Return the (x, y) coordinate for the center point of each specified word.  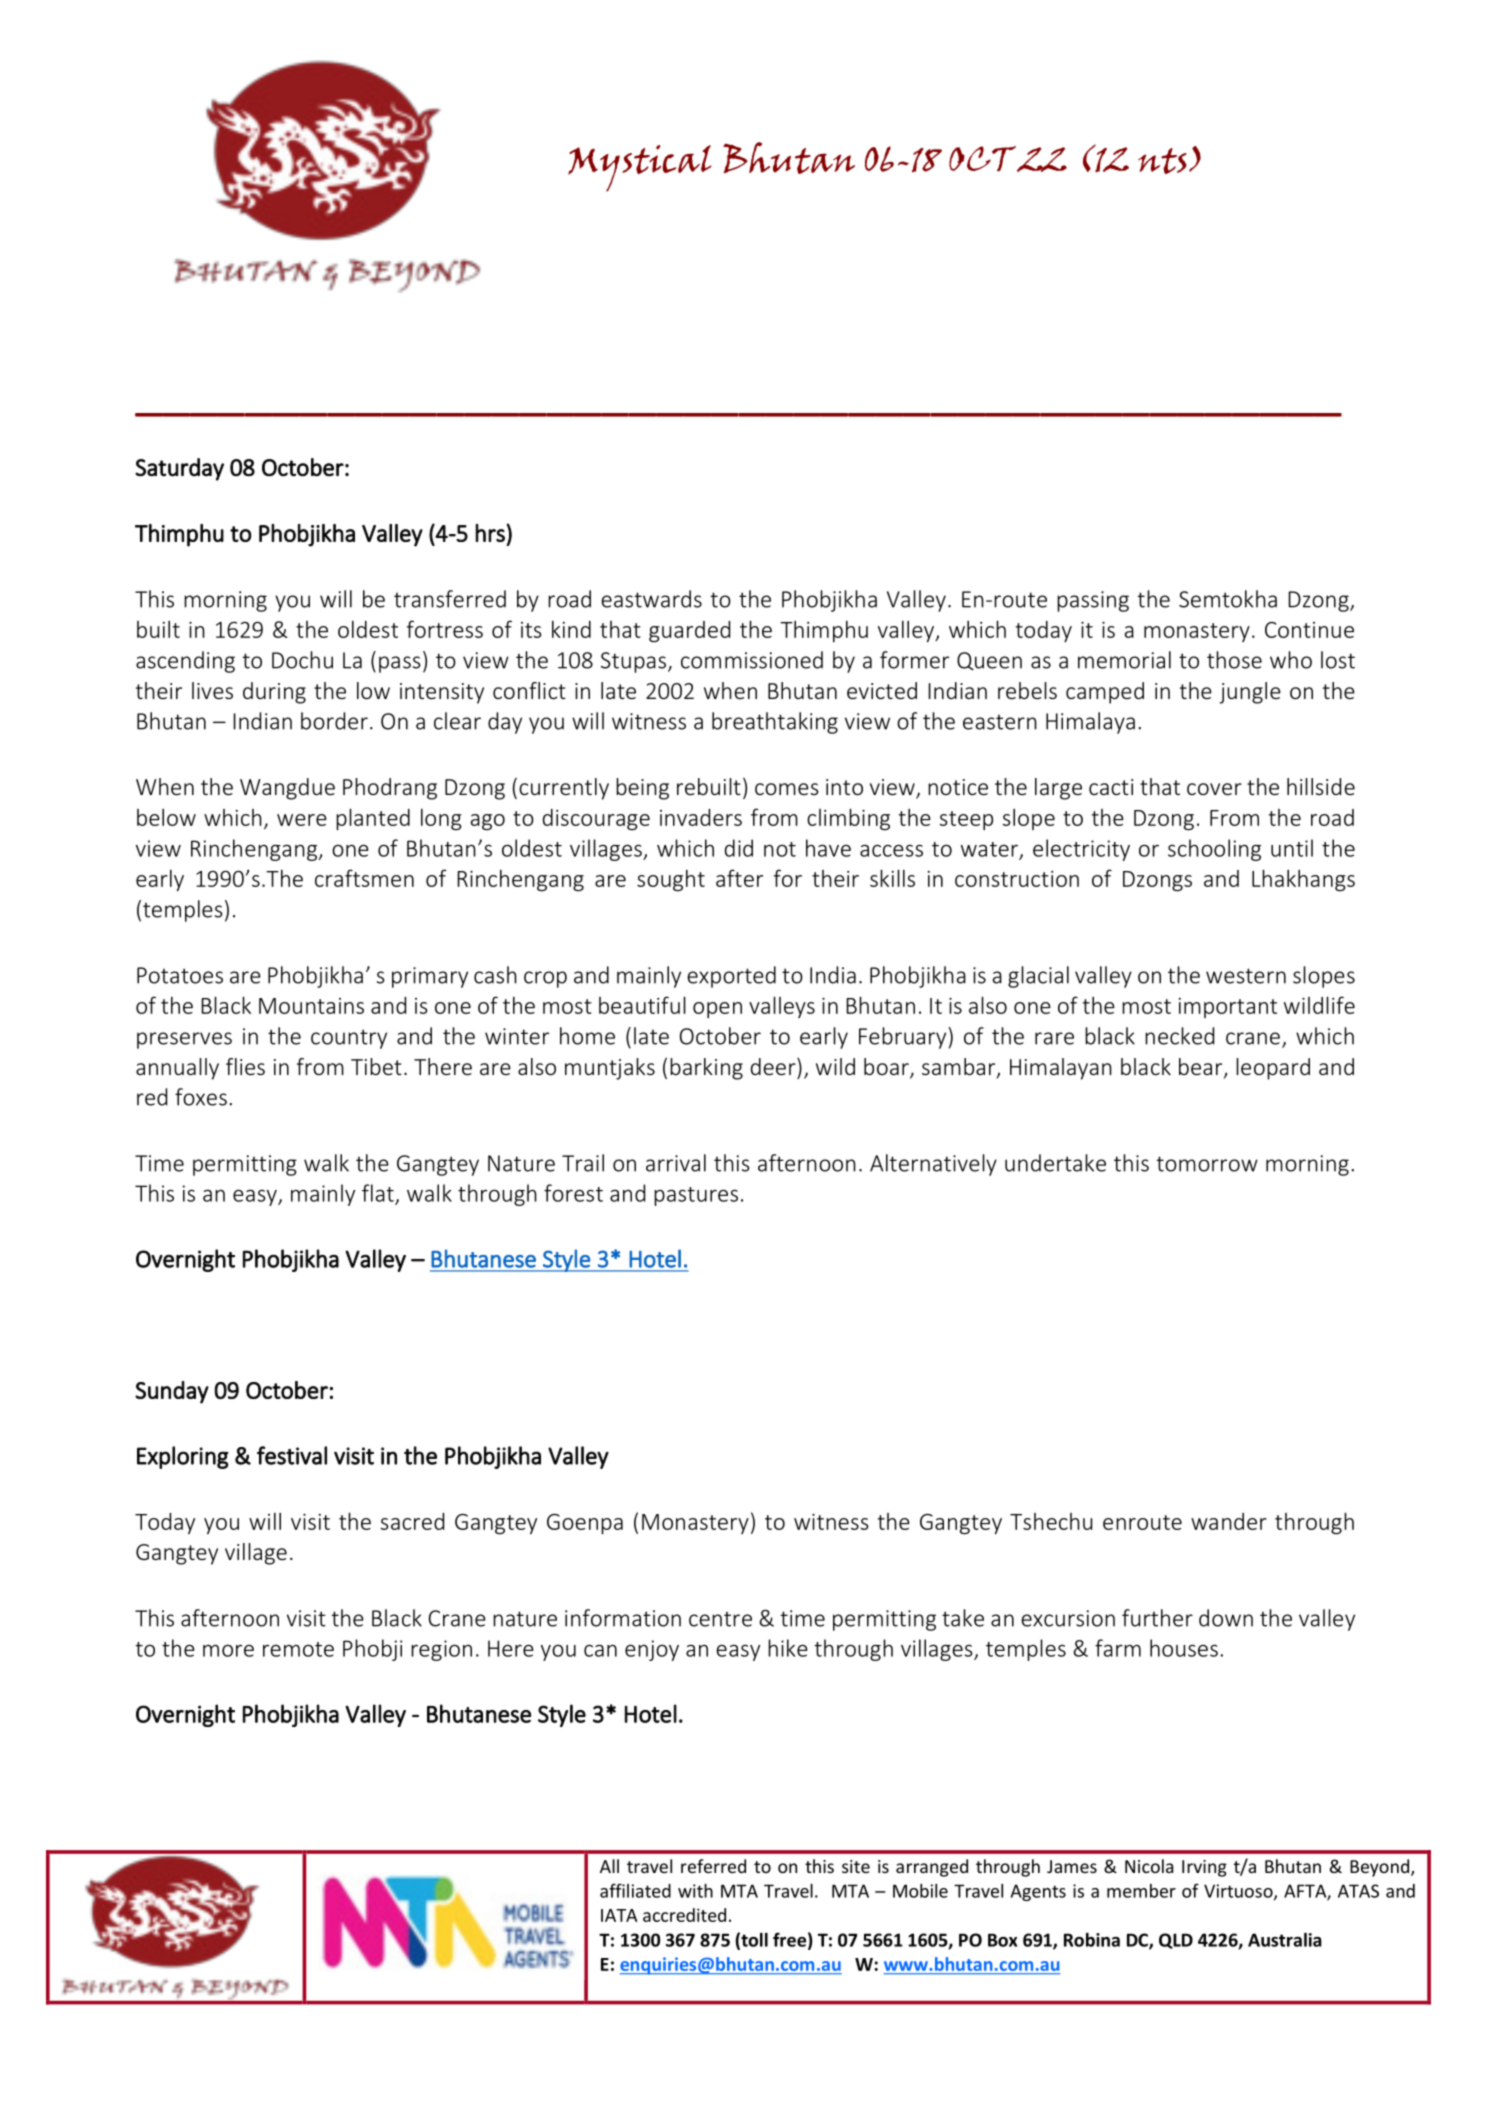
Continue (1309, 630)
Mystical (640, 168)
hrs (491, 533)
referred (713, 1866)
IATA (619, 1915)
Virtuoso (1239, 1892)
